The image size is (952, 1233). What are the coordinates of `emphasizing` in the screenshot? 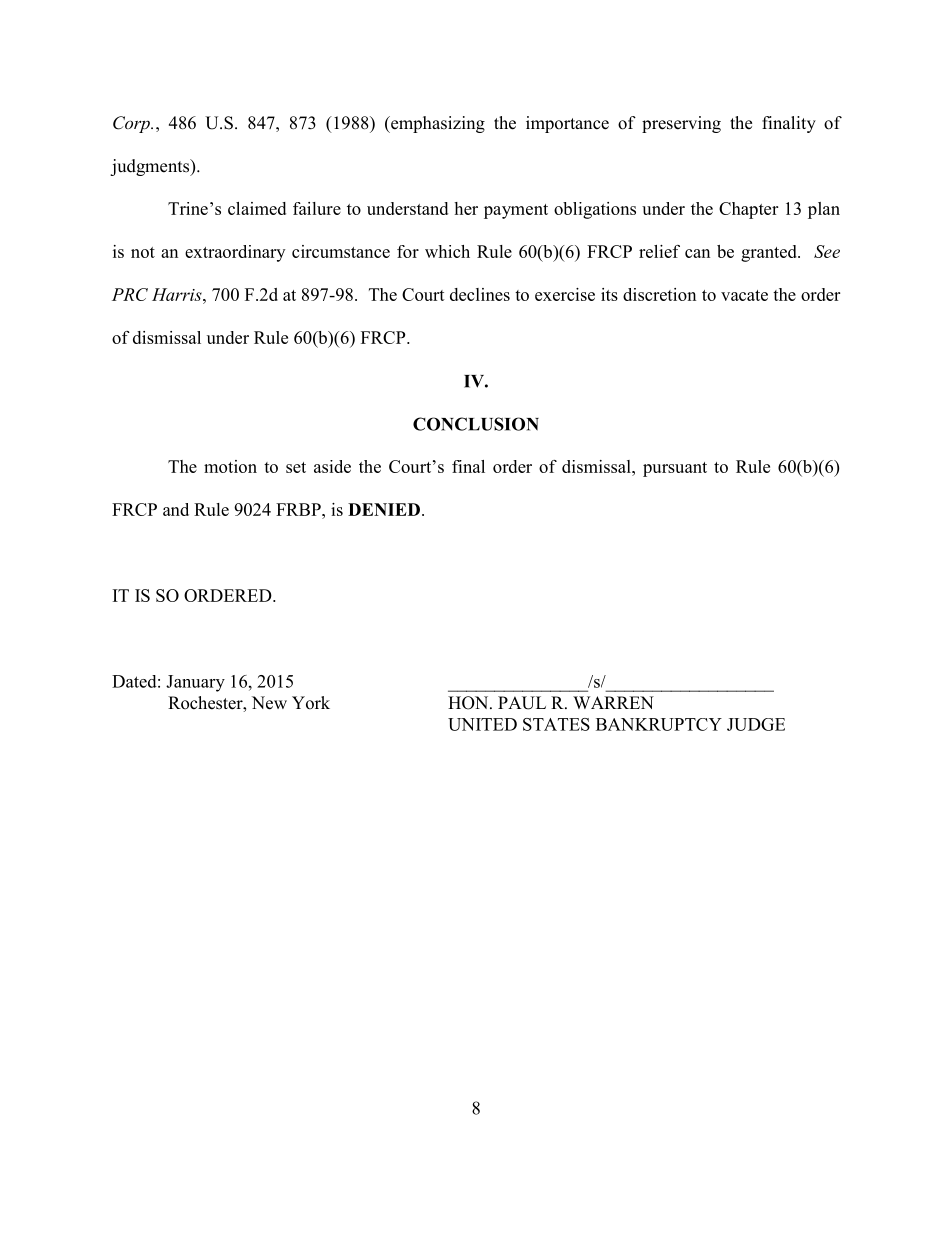 It's located at (437, 124).
